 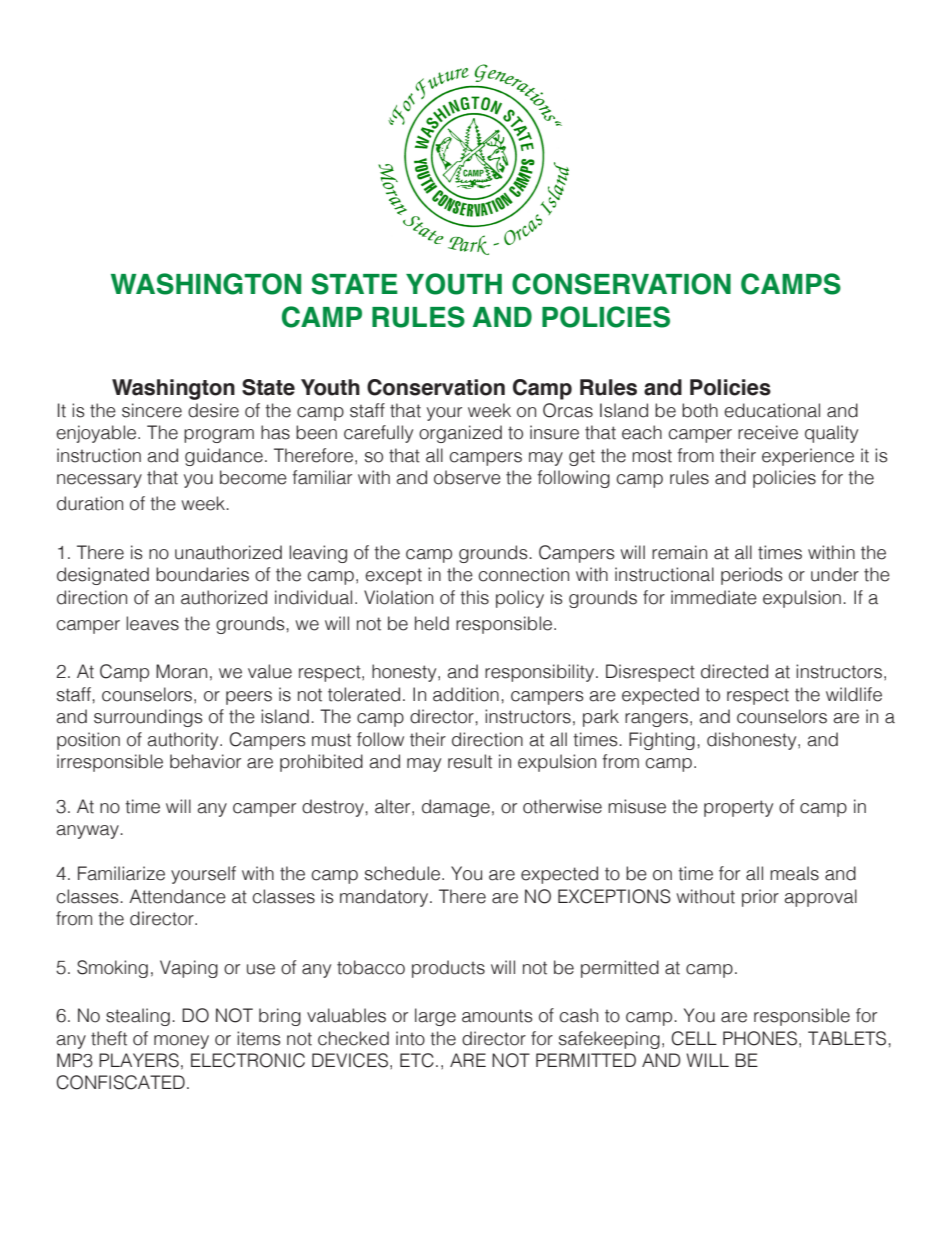 What do you see at coordinates (760, 1038) in the image?
I see `PHONES` at bounding box center [760, 1038].
